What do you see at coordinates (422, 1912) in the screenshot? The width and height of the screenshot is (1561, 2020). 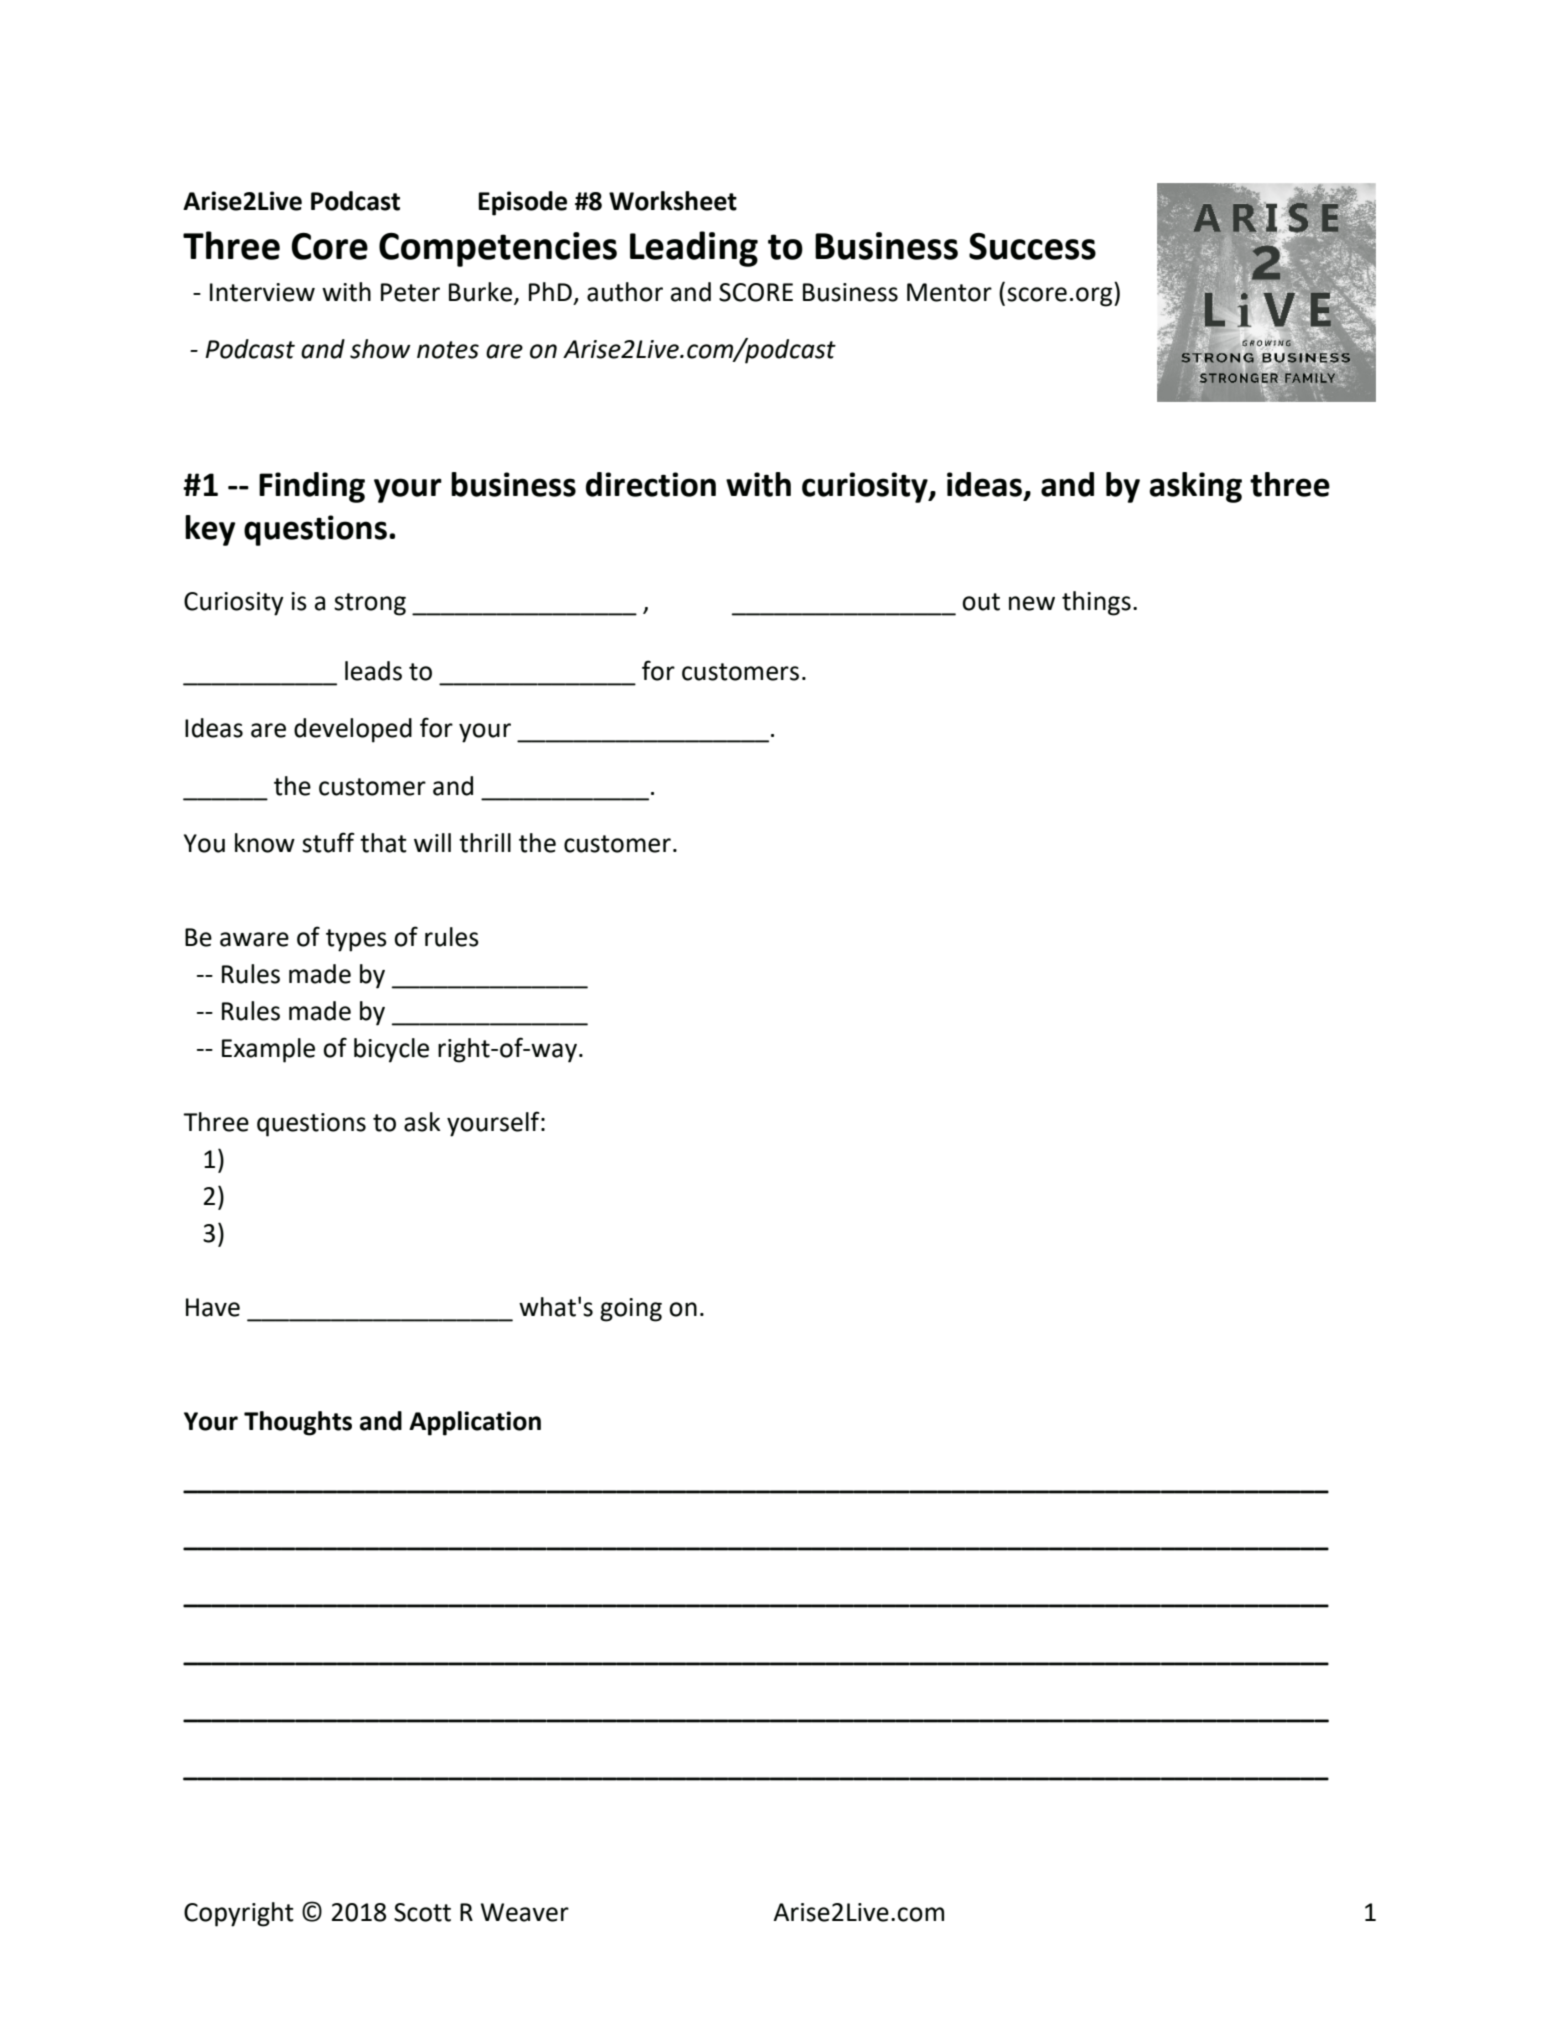 I see `Scott` at bounding box center [422, 1912].
